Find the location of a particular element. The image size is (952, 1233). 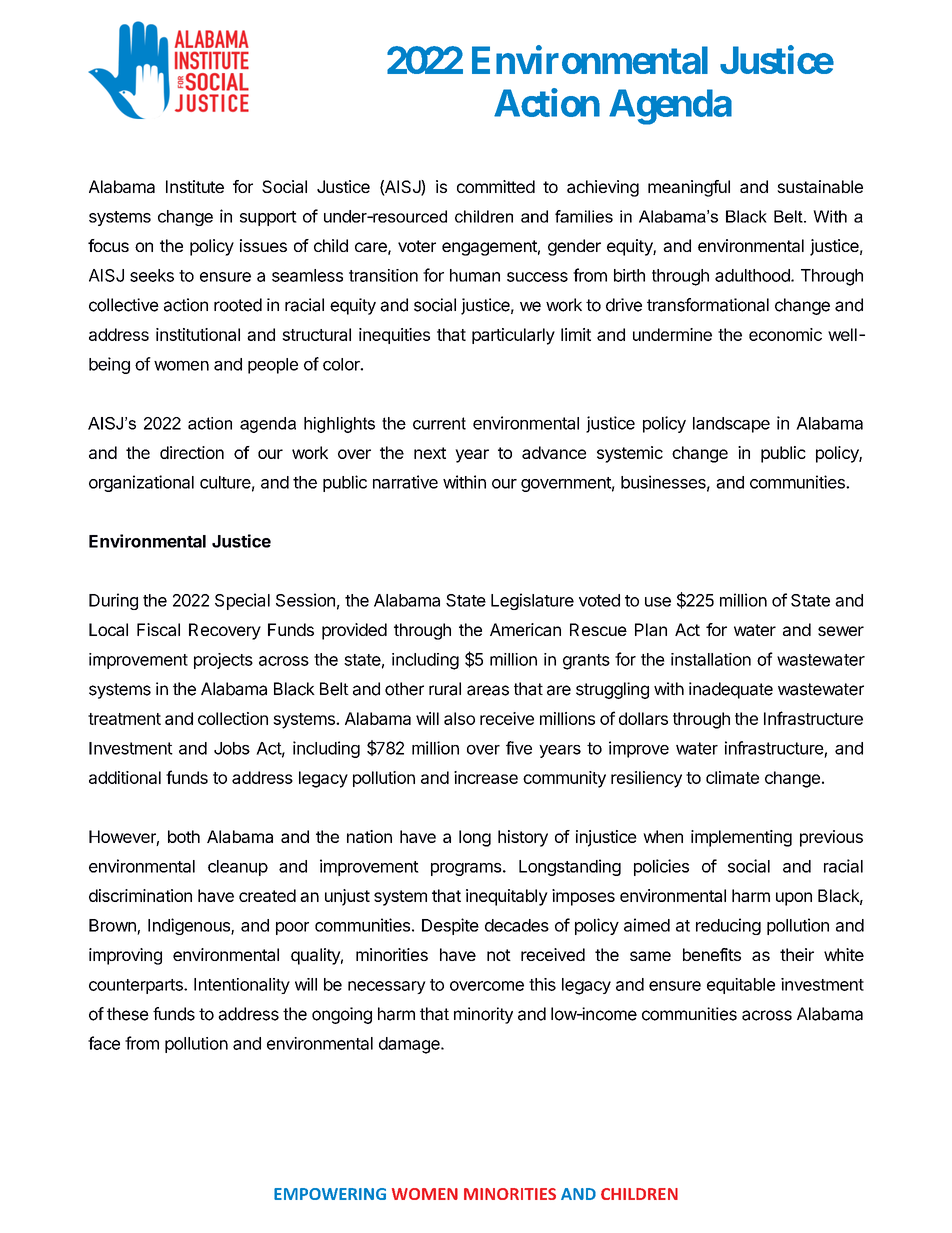

meaningful is located at coordinates (689, 188).
